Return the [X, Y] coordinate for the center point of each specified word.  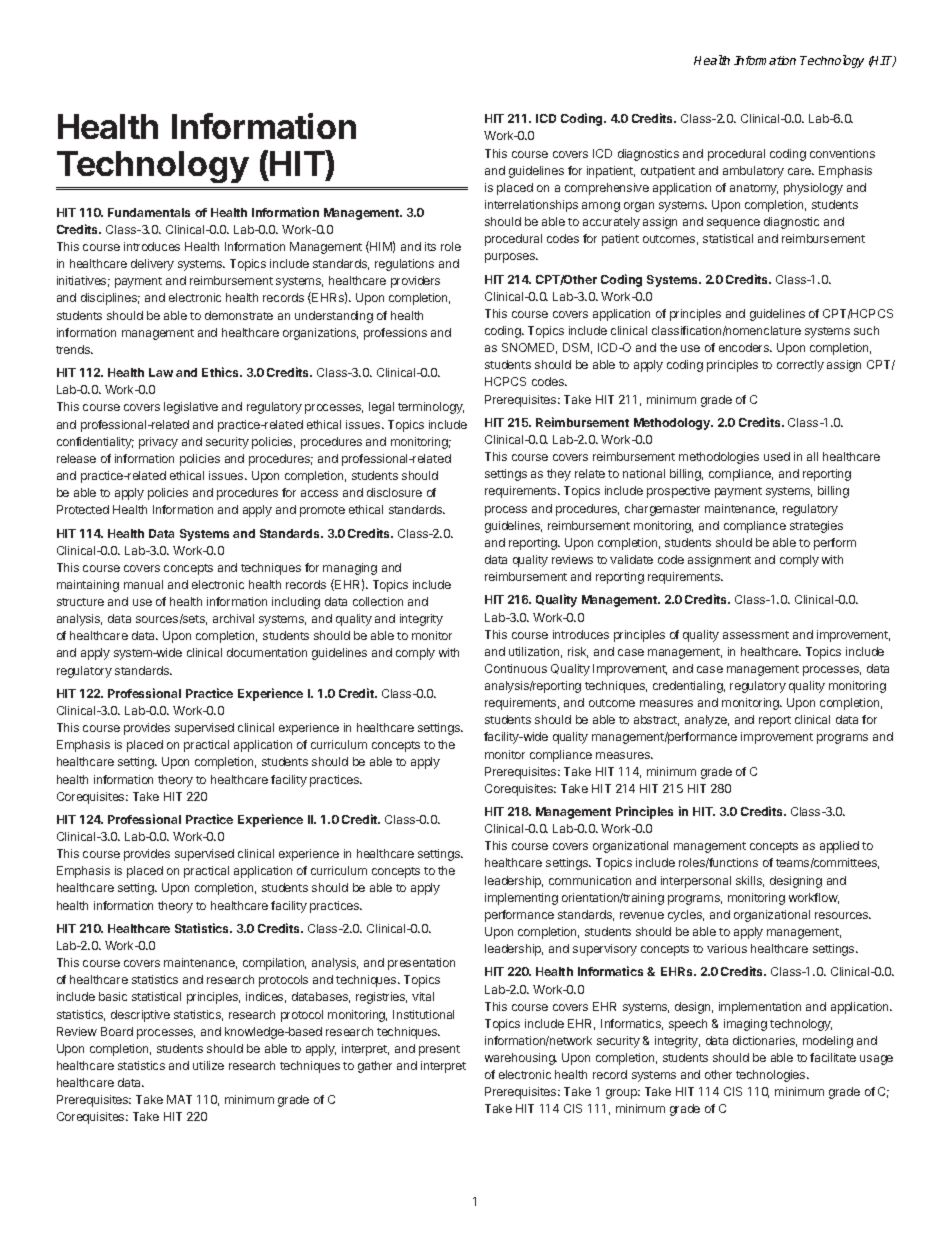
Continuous [516, 668]
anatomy [754, 189]
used [777, 456]
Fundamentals [149, 212]
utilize [208, 1065]
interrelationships [531, 206]
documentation [267, 652]
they [559, 475]
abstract [656, 720]
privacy [158, 443]
